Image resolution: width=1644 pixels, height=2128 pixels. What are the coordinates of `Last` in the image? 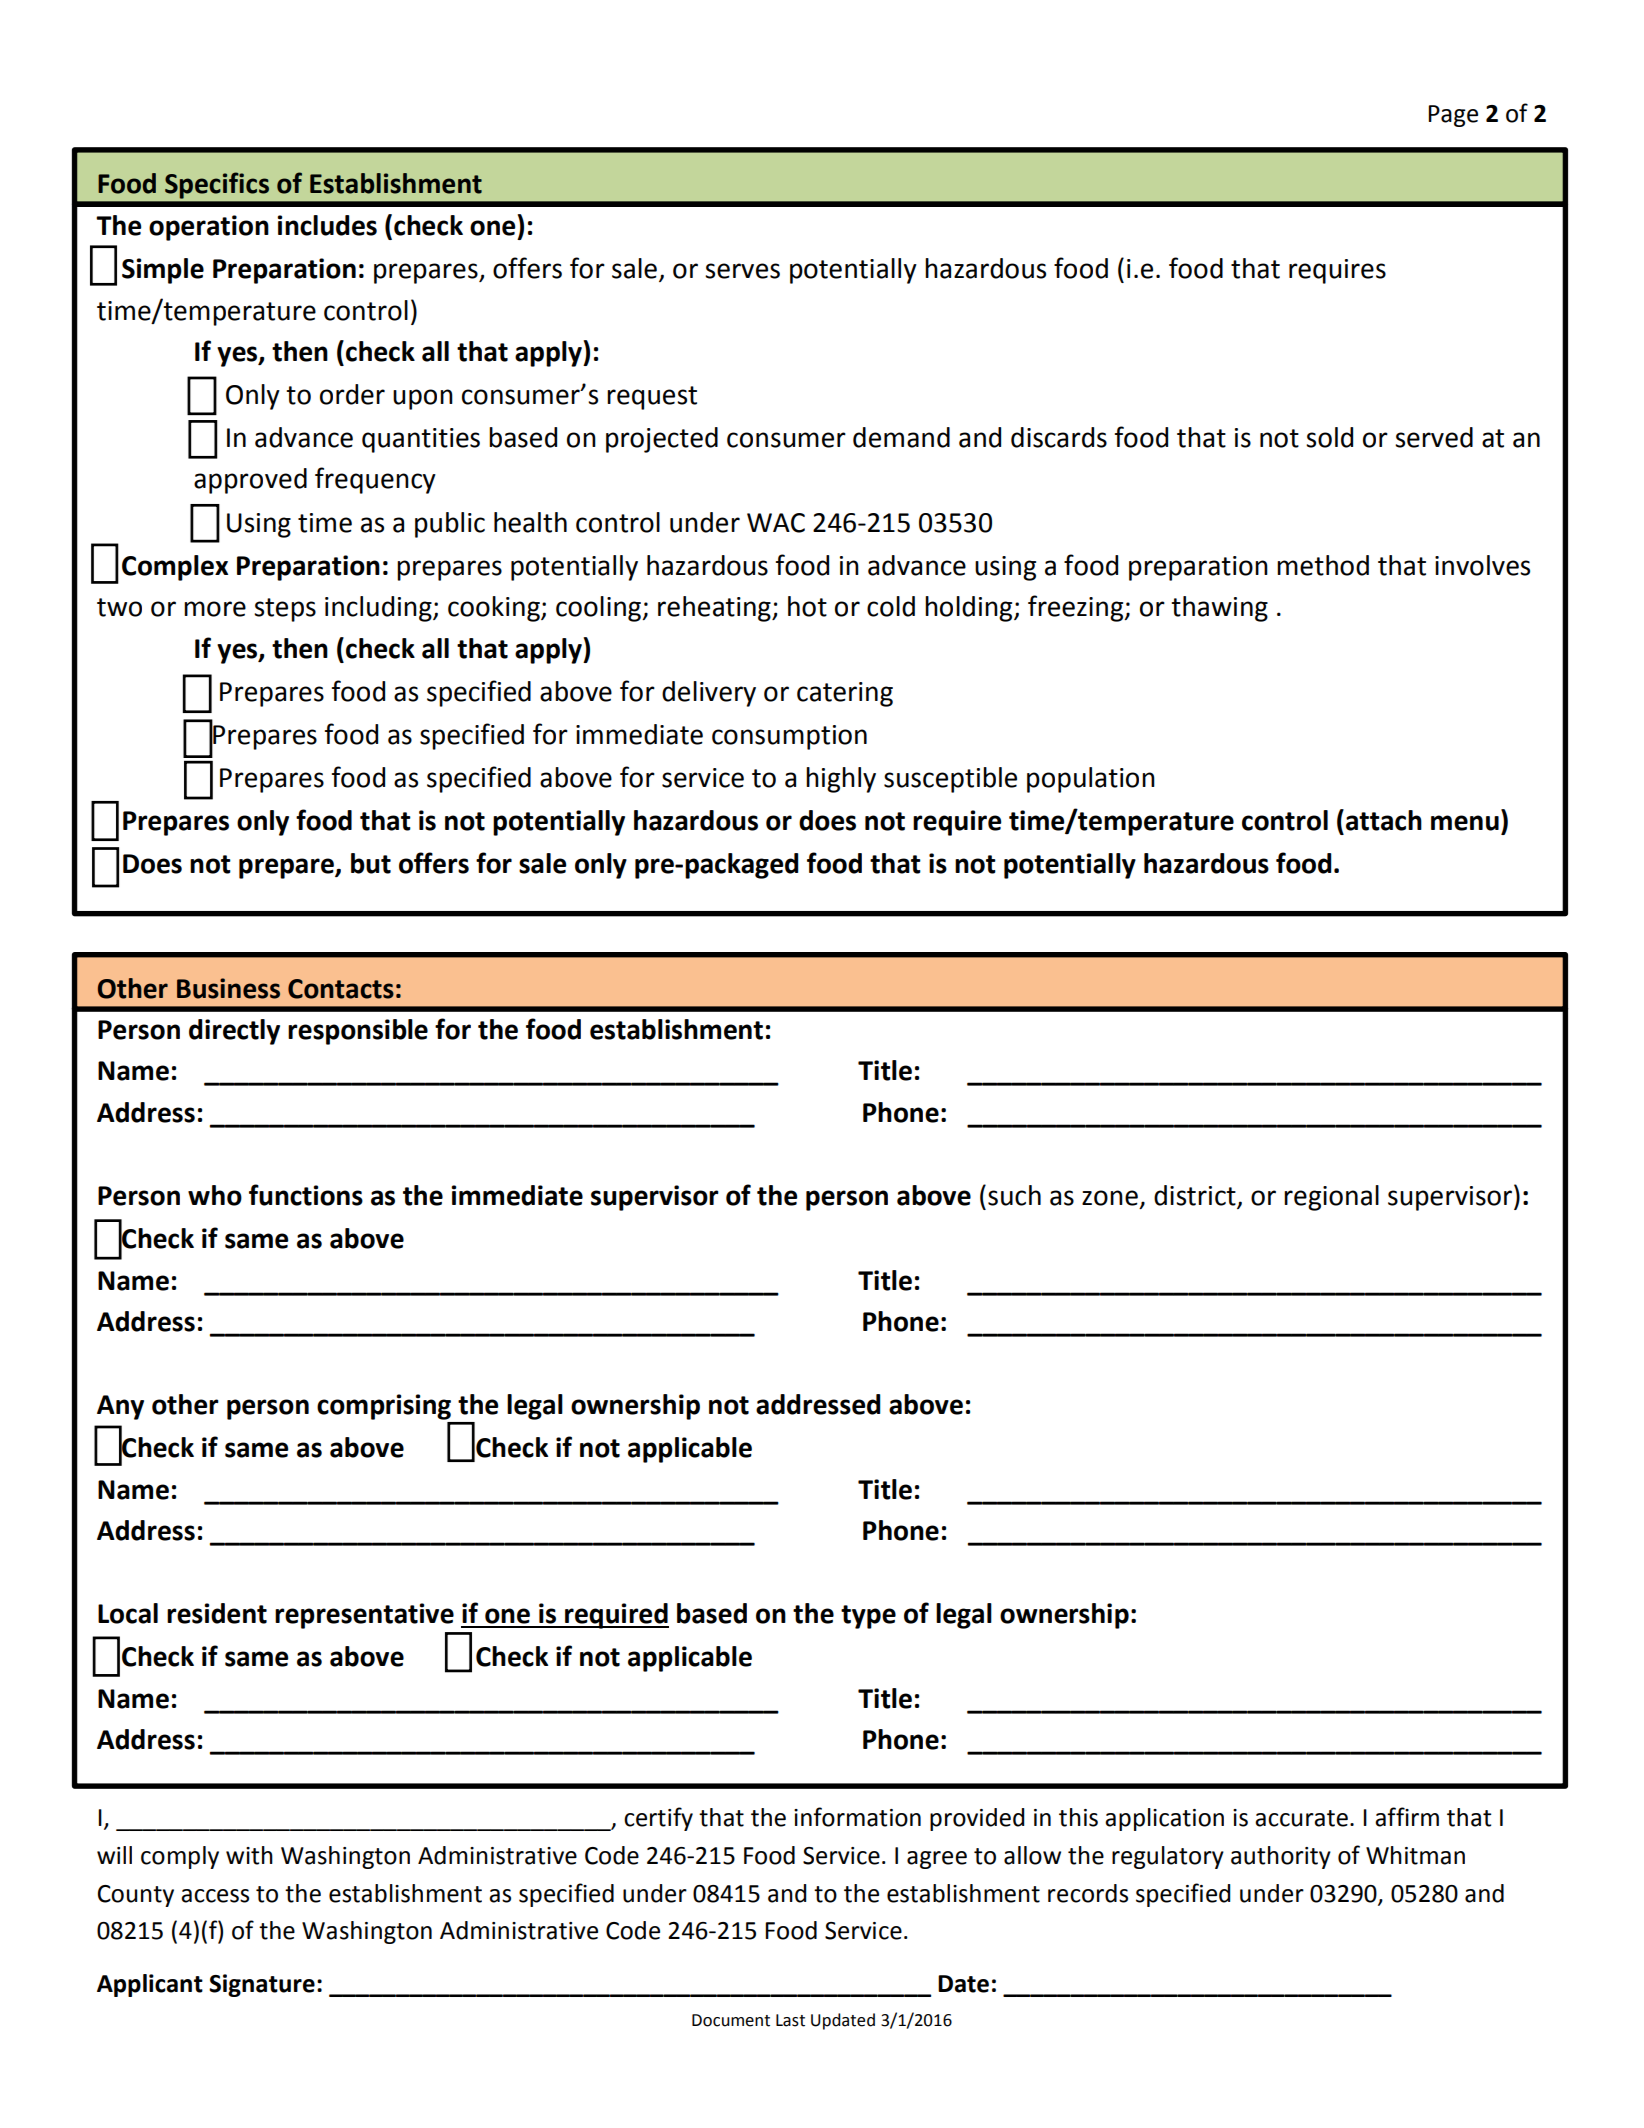 It's located at (790, 2020).
